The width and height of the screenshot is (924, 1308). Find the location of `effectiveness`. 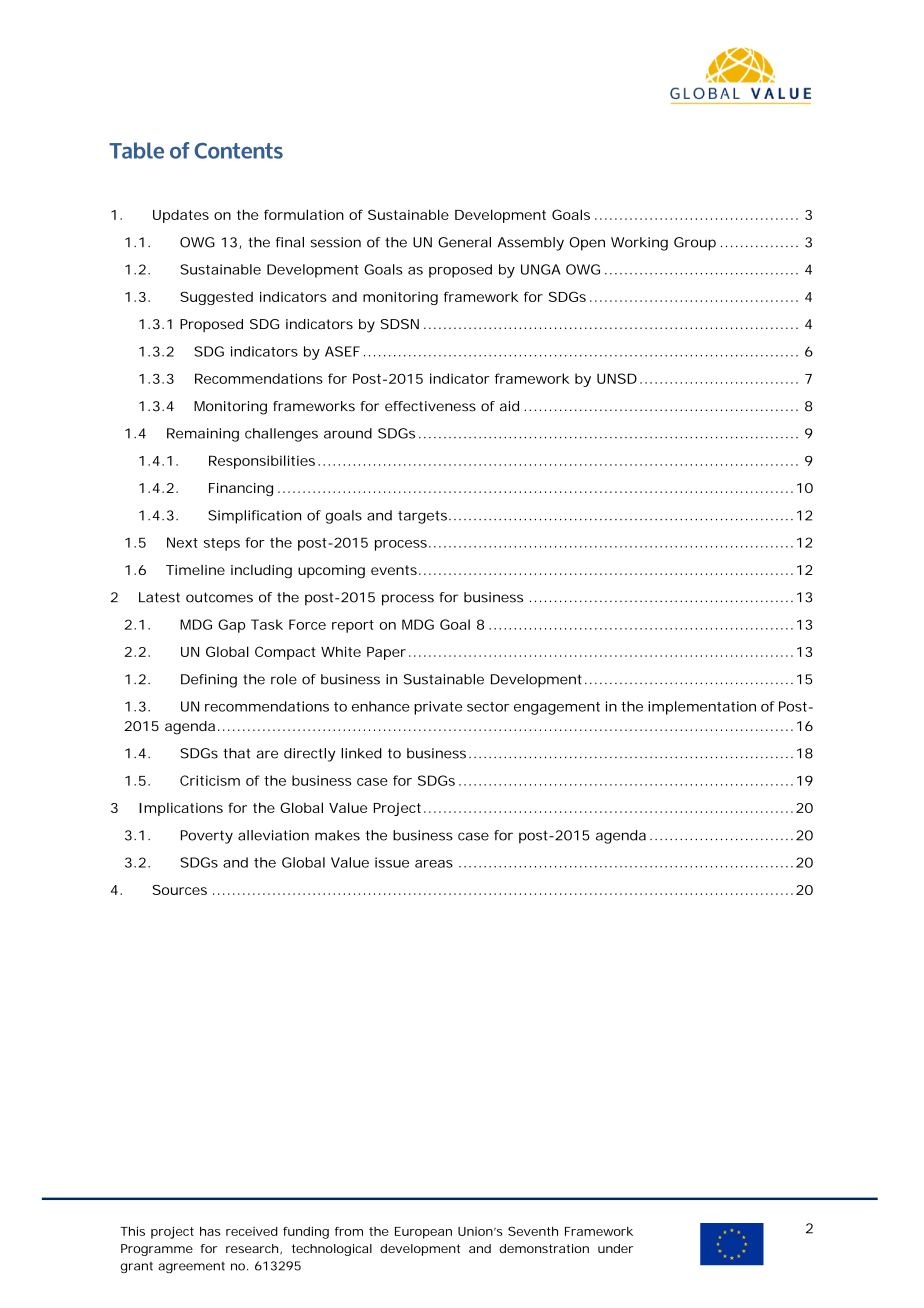

effectiveness is located at coordinates (430, 406).
